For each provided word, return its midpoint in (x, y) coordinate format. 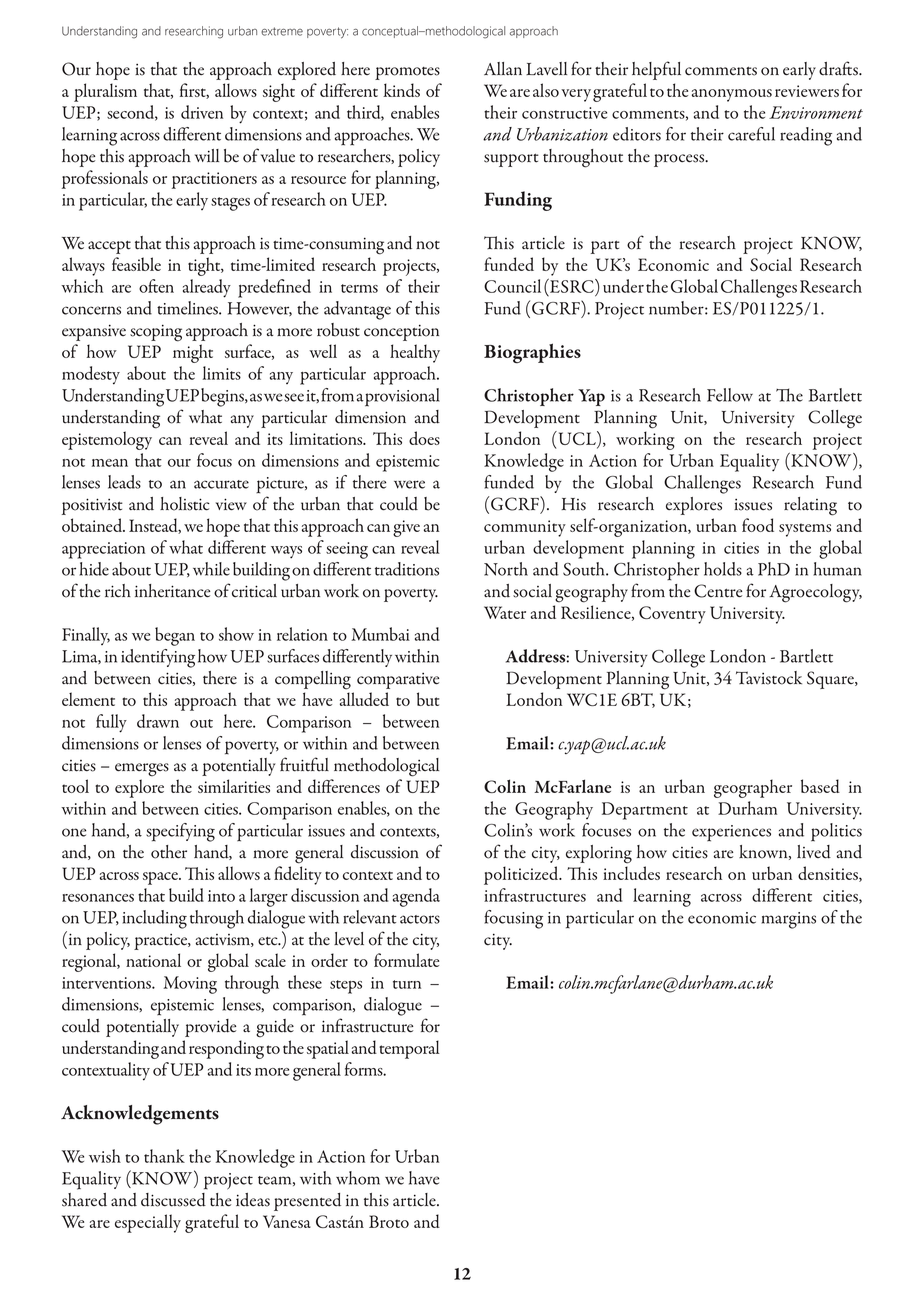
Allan (503, 69)
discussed (173, 1200)
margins (788, 920)
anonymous (732, 95)
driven (202, 112)
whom (358, 1178)
